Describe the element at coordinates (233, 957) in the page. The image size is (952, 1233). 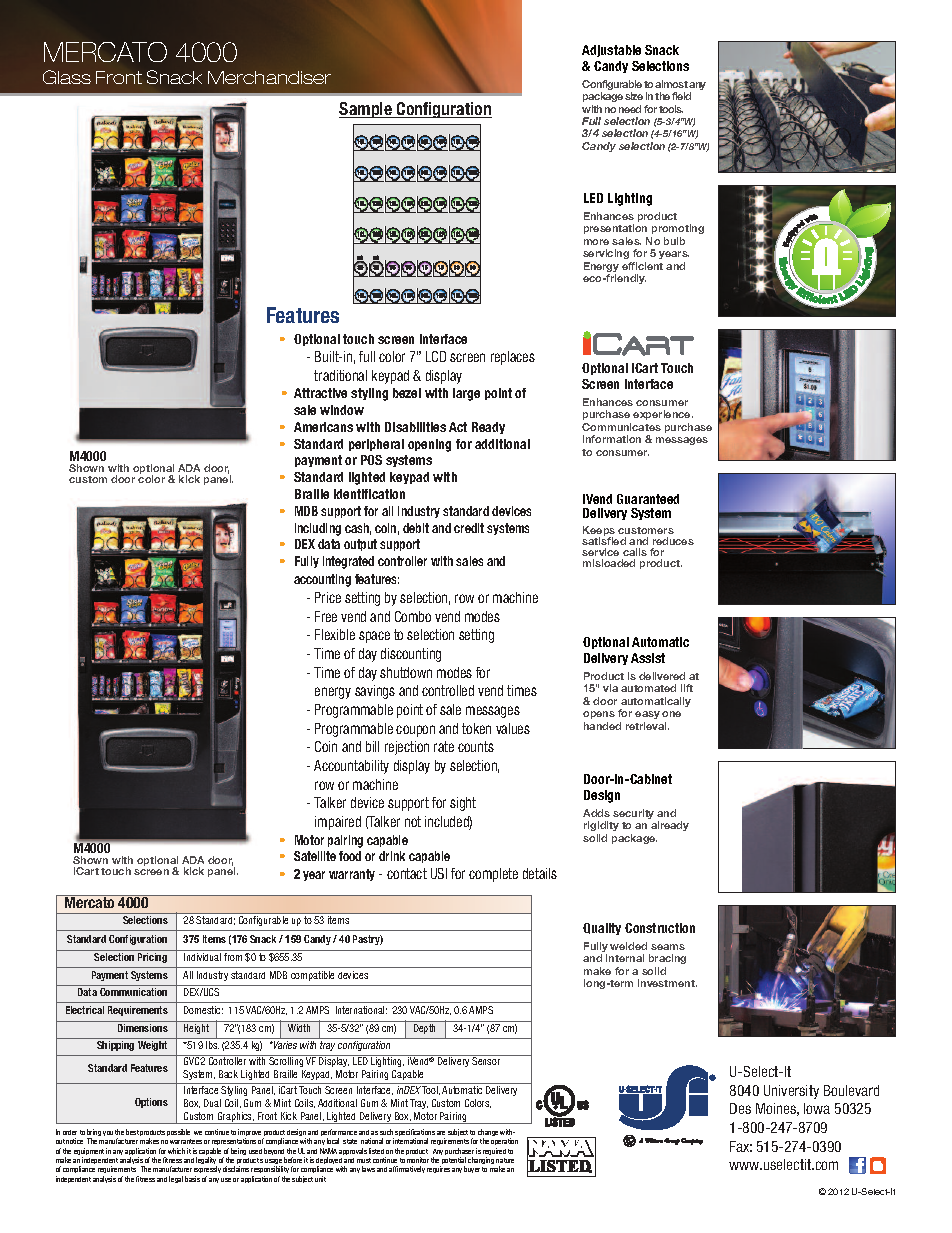
I see `from` at that location.
